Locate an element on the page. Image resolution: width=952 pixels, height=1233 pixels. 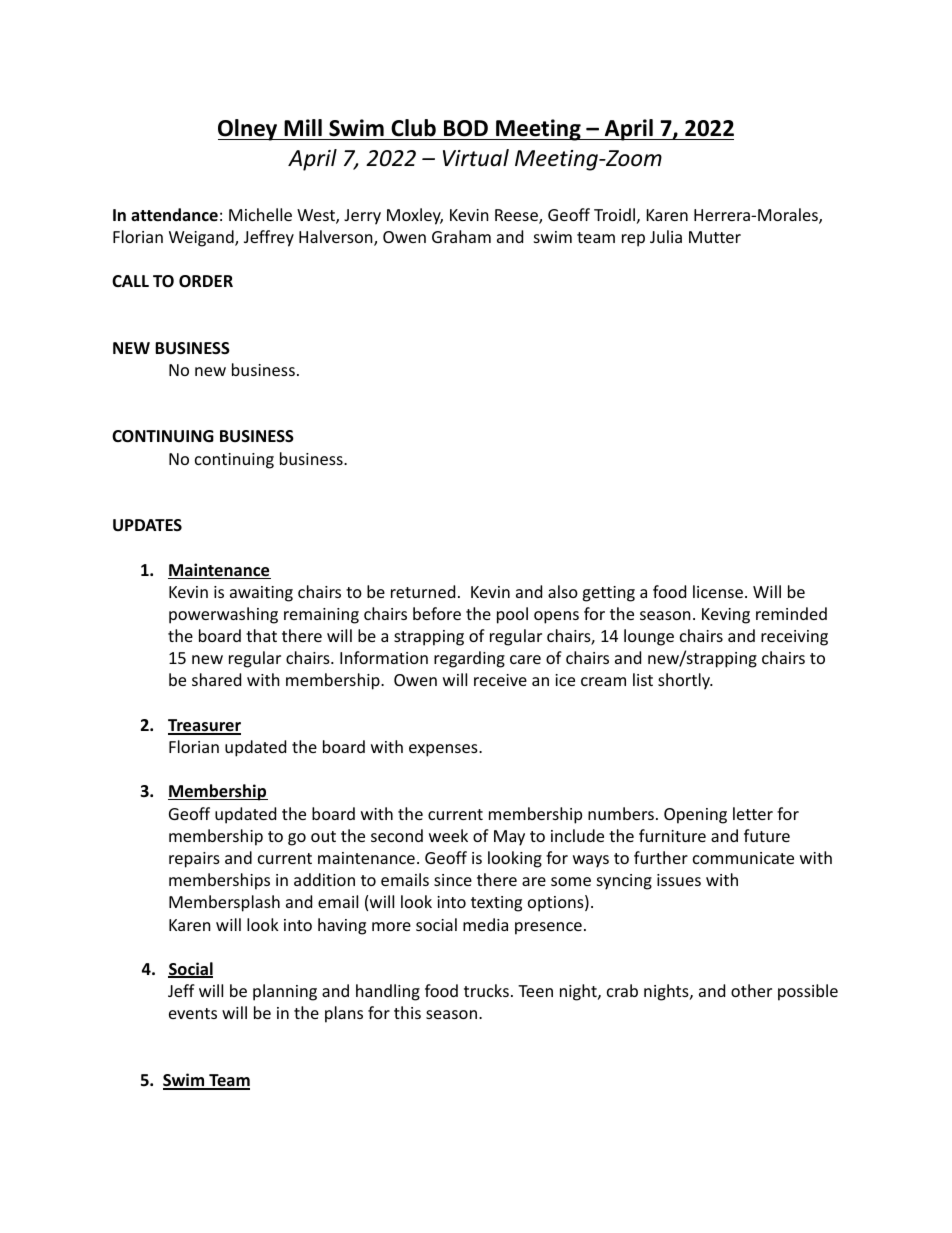
trucks is located at coordinates (486, 990).
